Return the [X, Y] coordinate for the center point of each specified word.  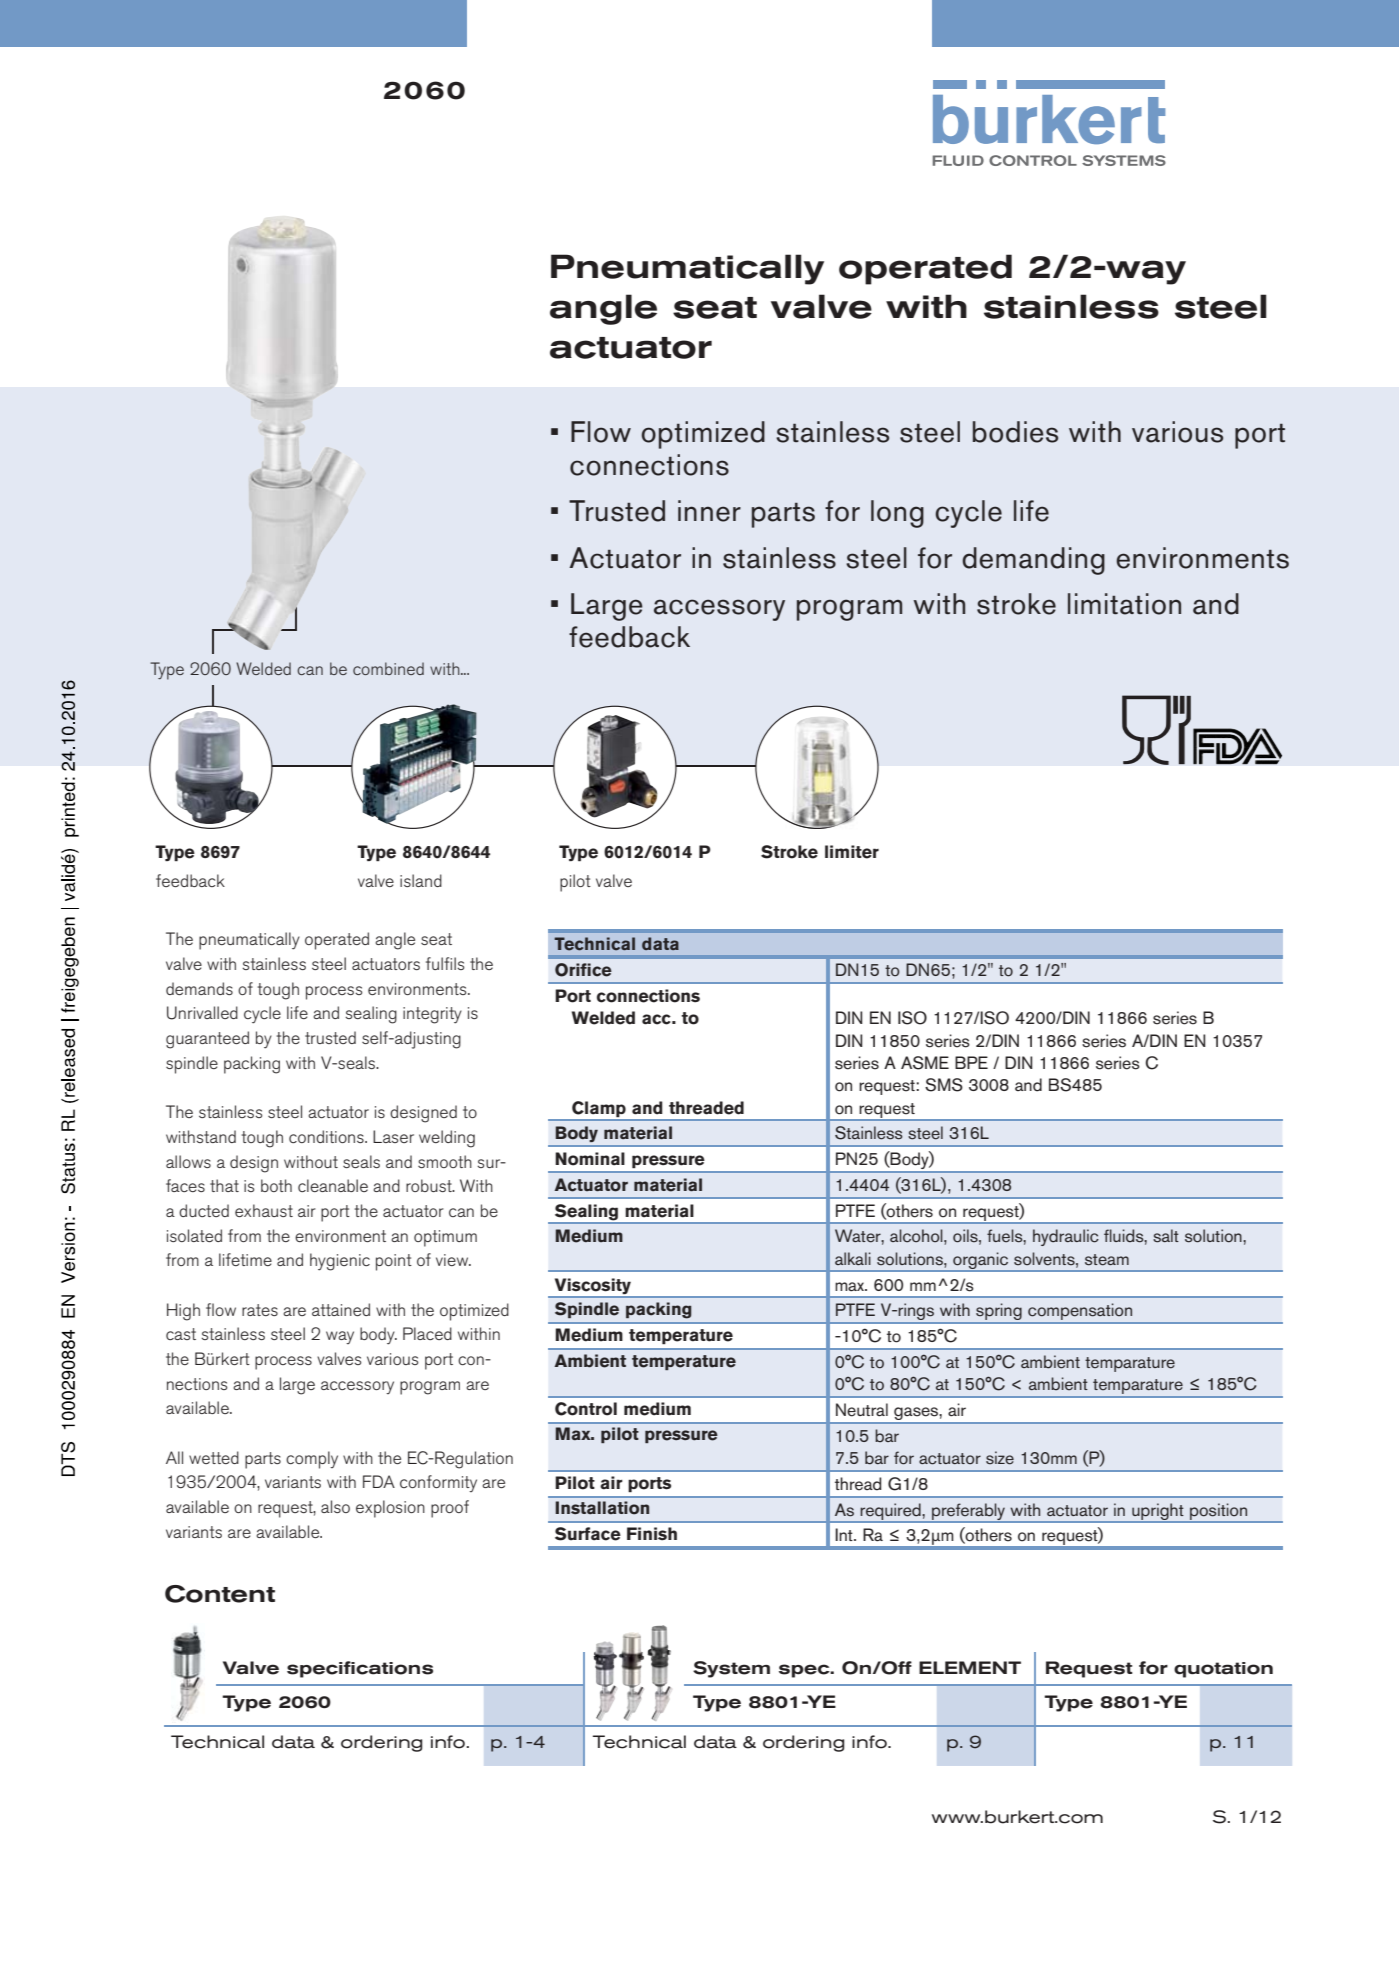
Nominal [590, 1159]
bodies [1015, 432]
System [731, 1669]
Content [220, 1594]
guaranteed [207, 1040]
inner [709, 511]
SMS [944, 1085]
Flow [601, 432]
